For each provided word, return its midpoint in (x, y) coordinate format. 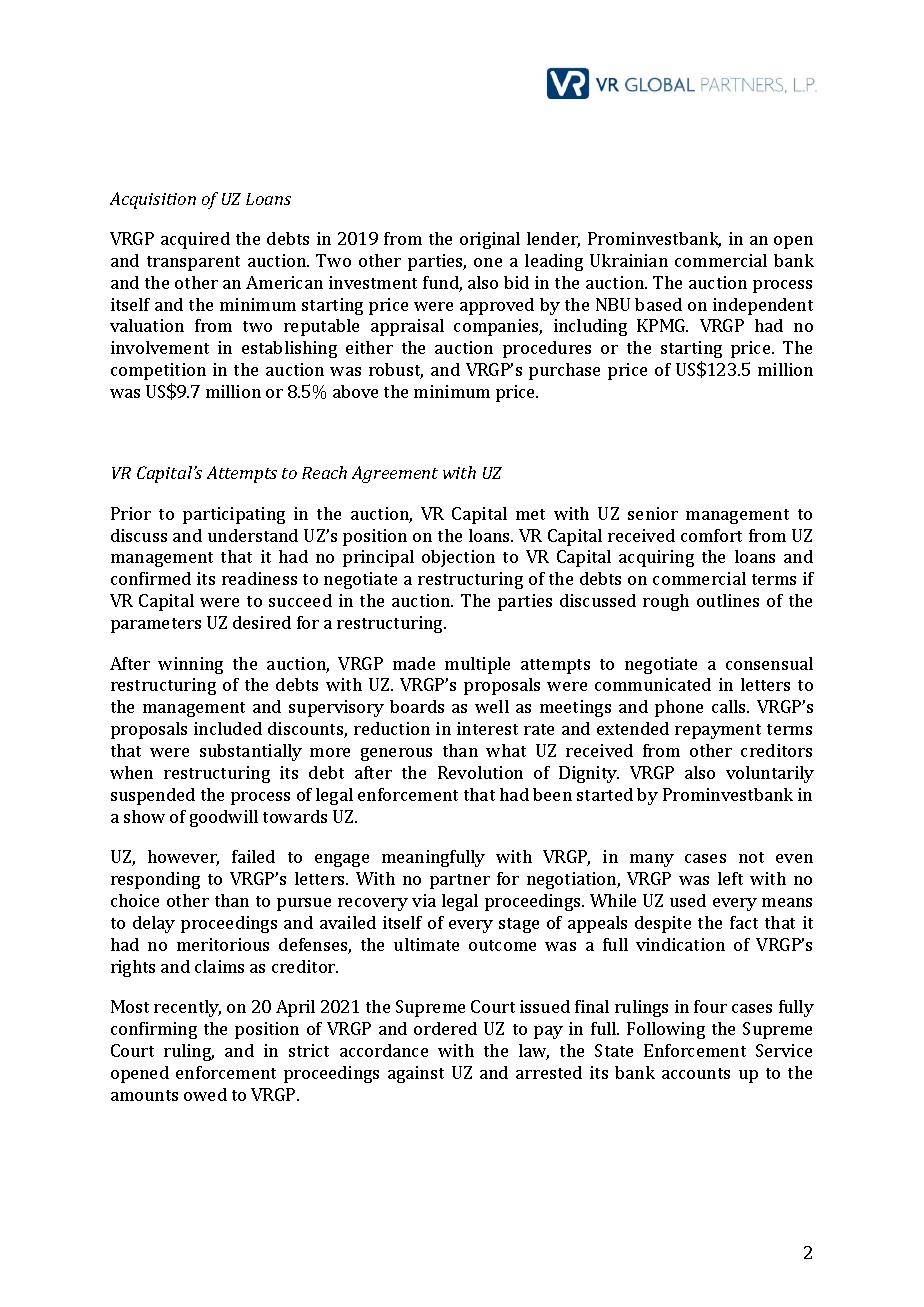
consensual (769, 663)
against (416, 1074)
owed (205, 1094)
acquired (195, 240)
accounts (696, 1073)
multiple (477, 665)
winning (190, 665)
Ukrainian (629, 260)
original (490, 240)
